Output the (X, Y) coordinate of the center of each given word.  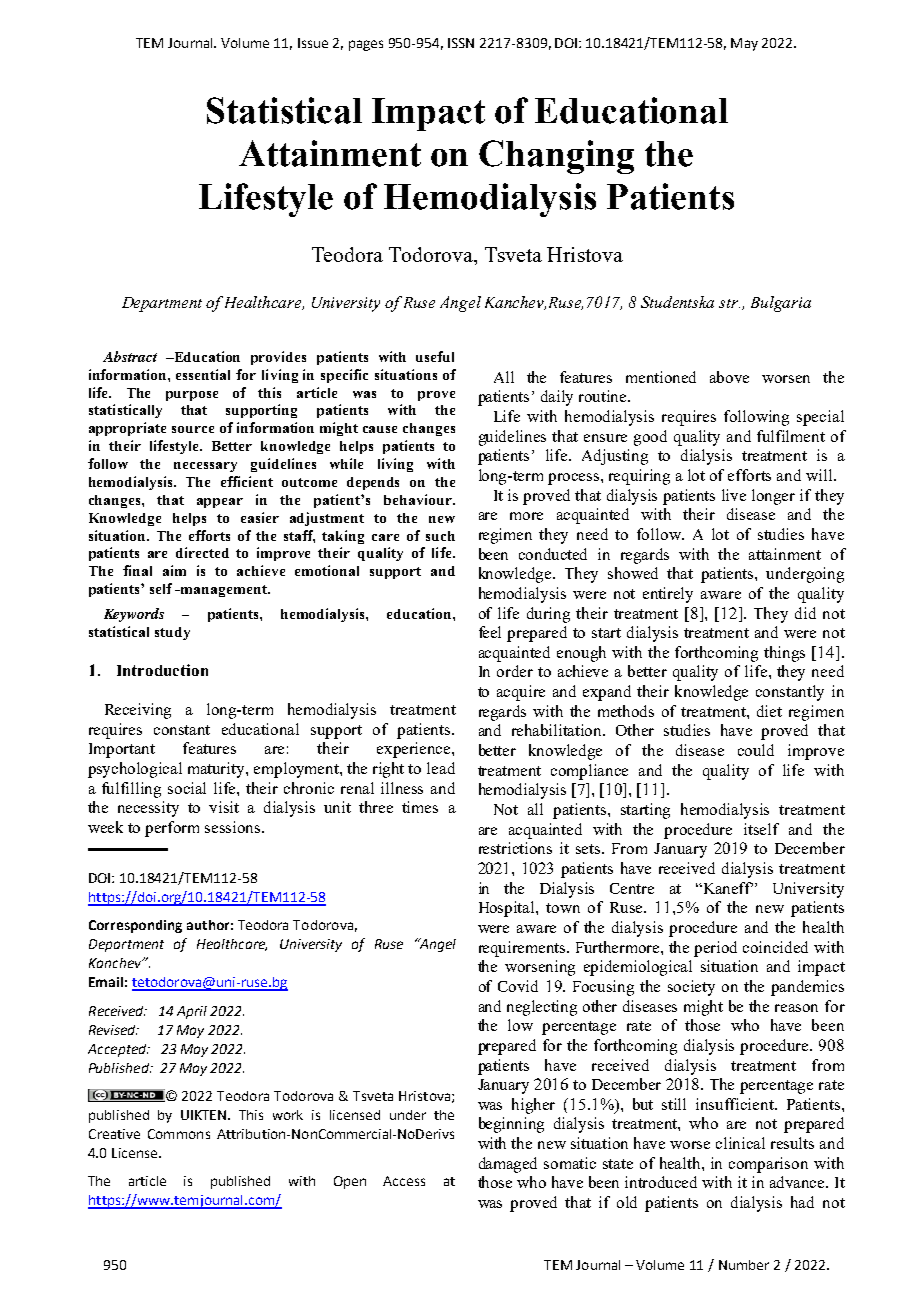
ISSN (461, 43)
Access (404, 1181)
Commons (179, 1134)
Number (744, 1265)
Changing (556, 157)
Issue (313, 43)
